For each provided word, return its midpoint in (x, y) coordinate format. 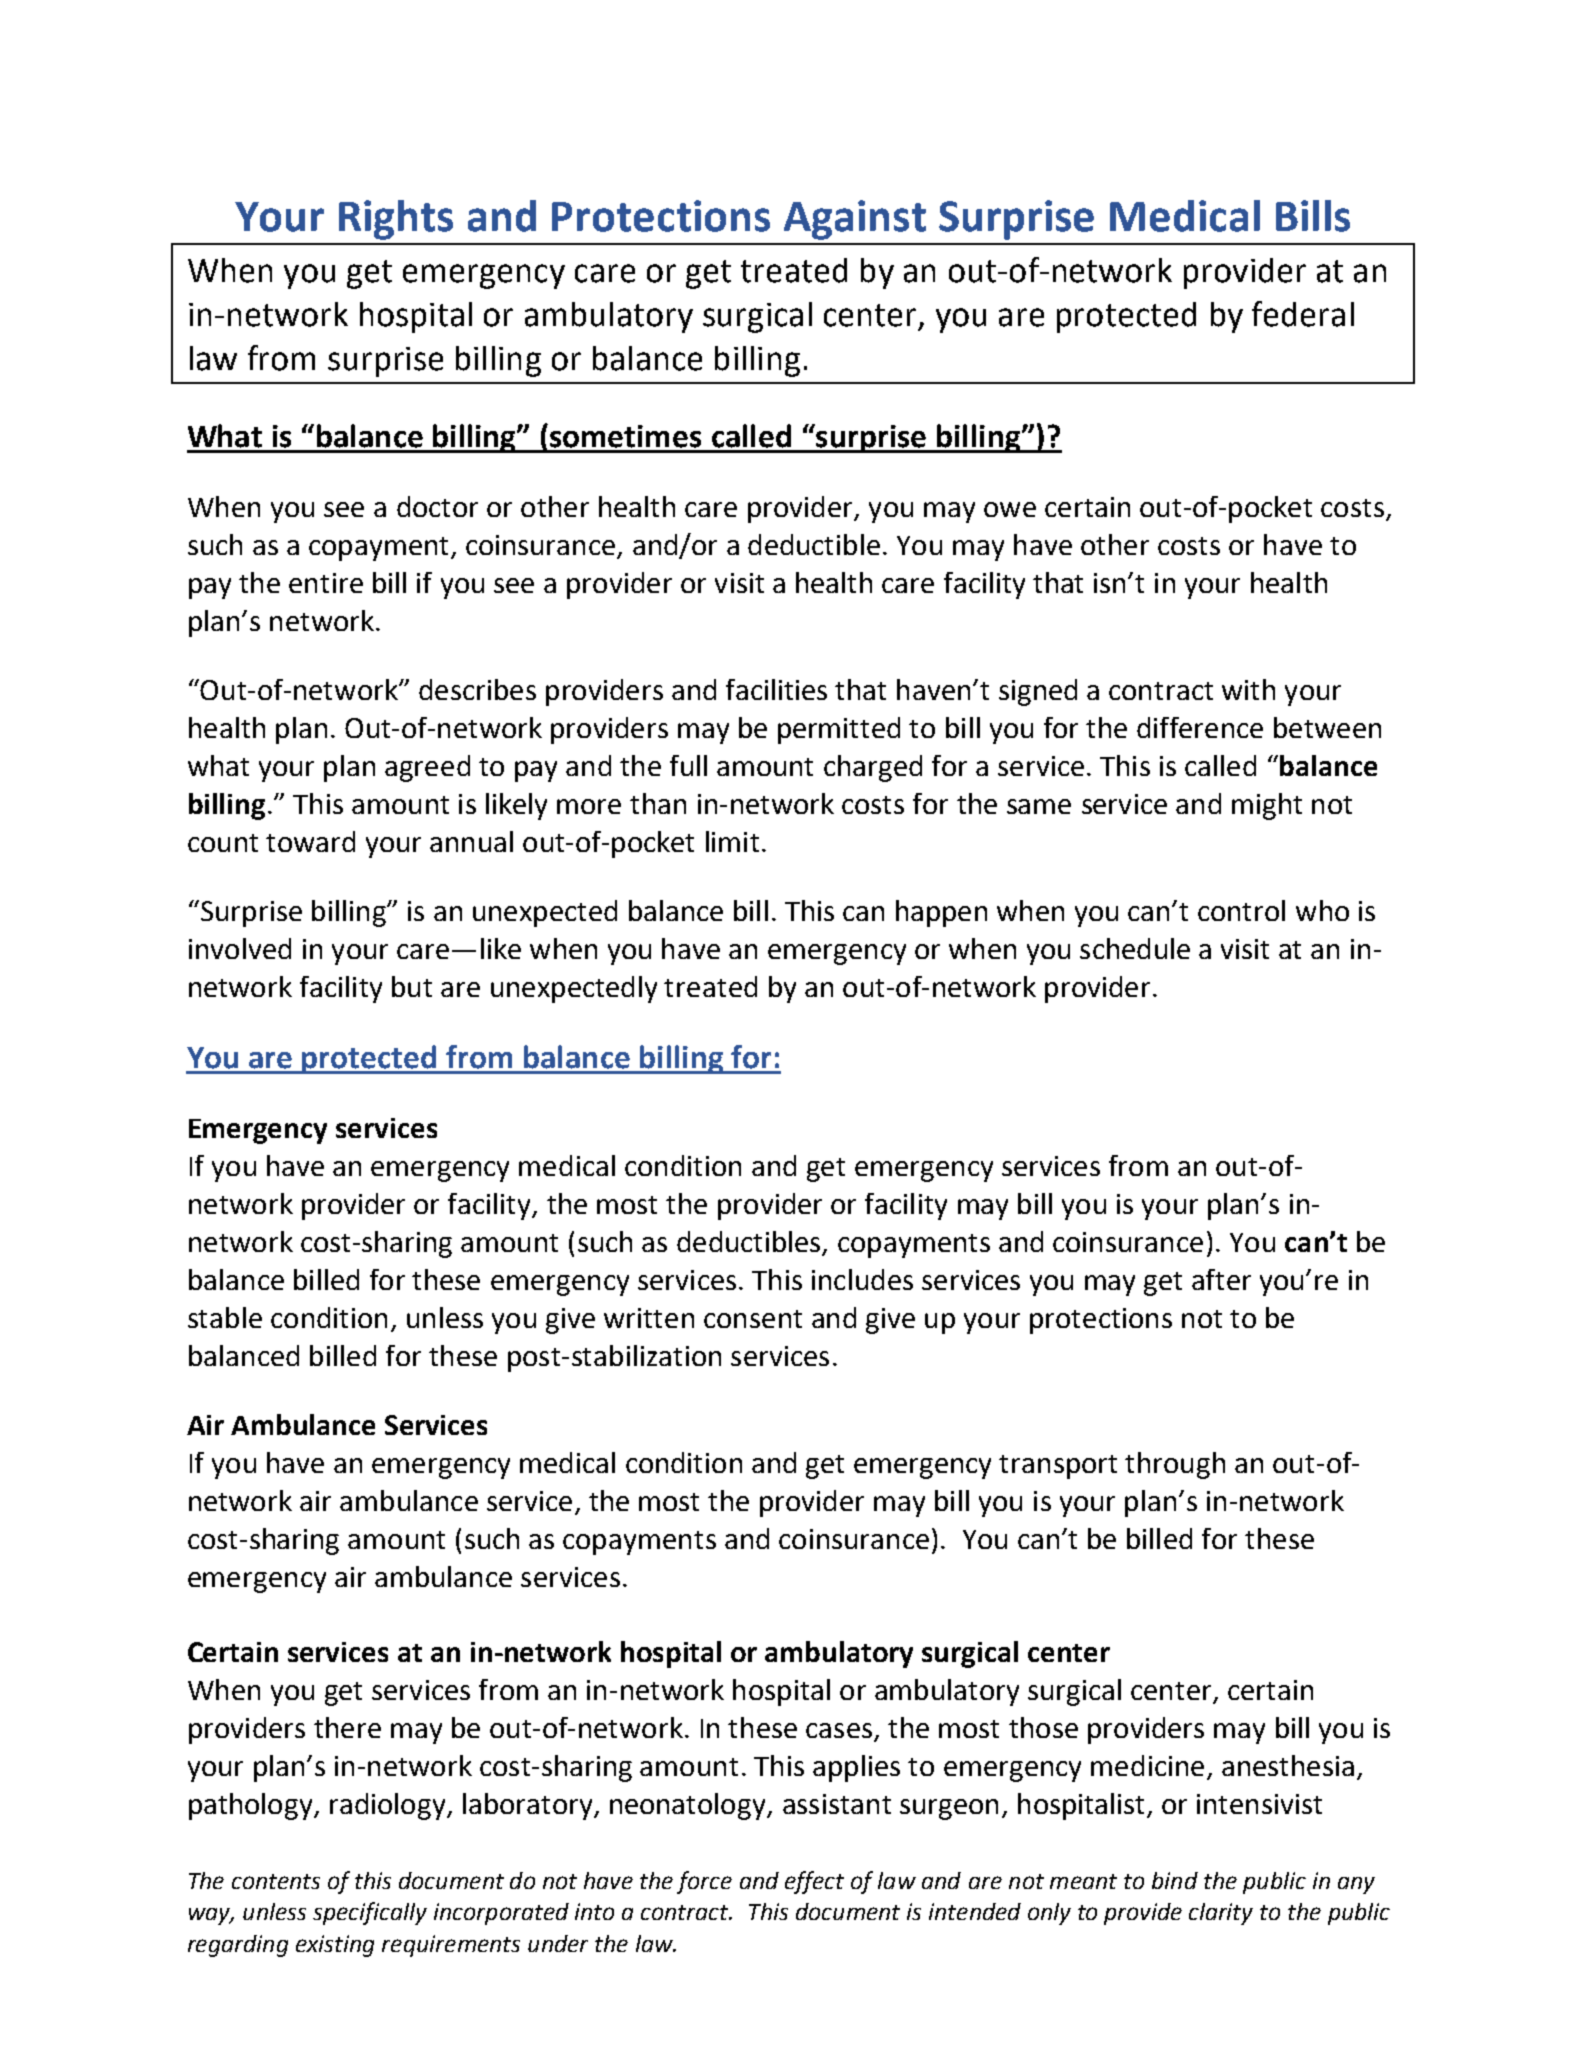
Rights (396, 220)
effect (814, 1882)
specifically (370, 1913)
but (412, 986)
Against (855, 220)
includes (862, 1279)
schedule (1135, 948)
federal (1303, 314)
